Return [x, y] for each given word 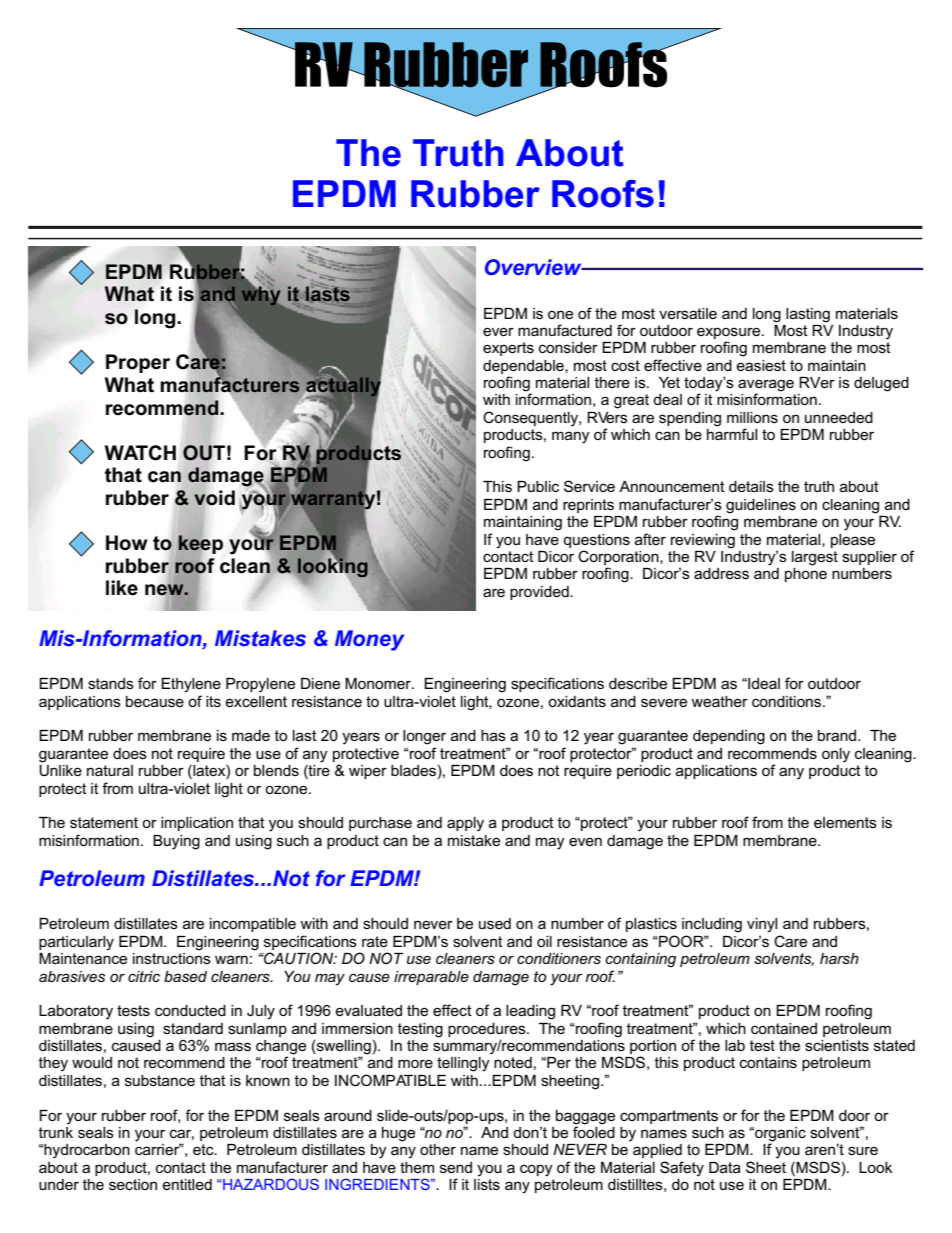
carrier [158, 1149]
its [213, 701]
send [456, 1167]
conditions [788, 701]
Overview [534, 267]
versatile [688, 313]
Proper [138, 363]
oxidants [577, 701]
